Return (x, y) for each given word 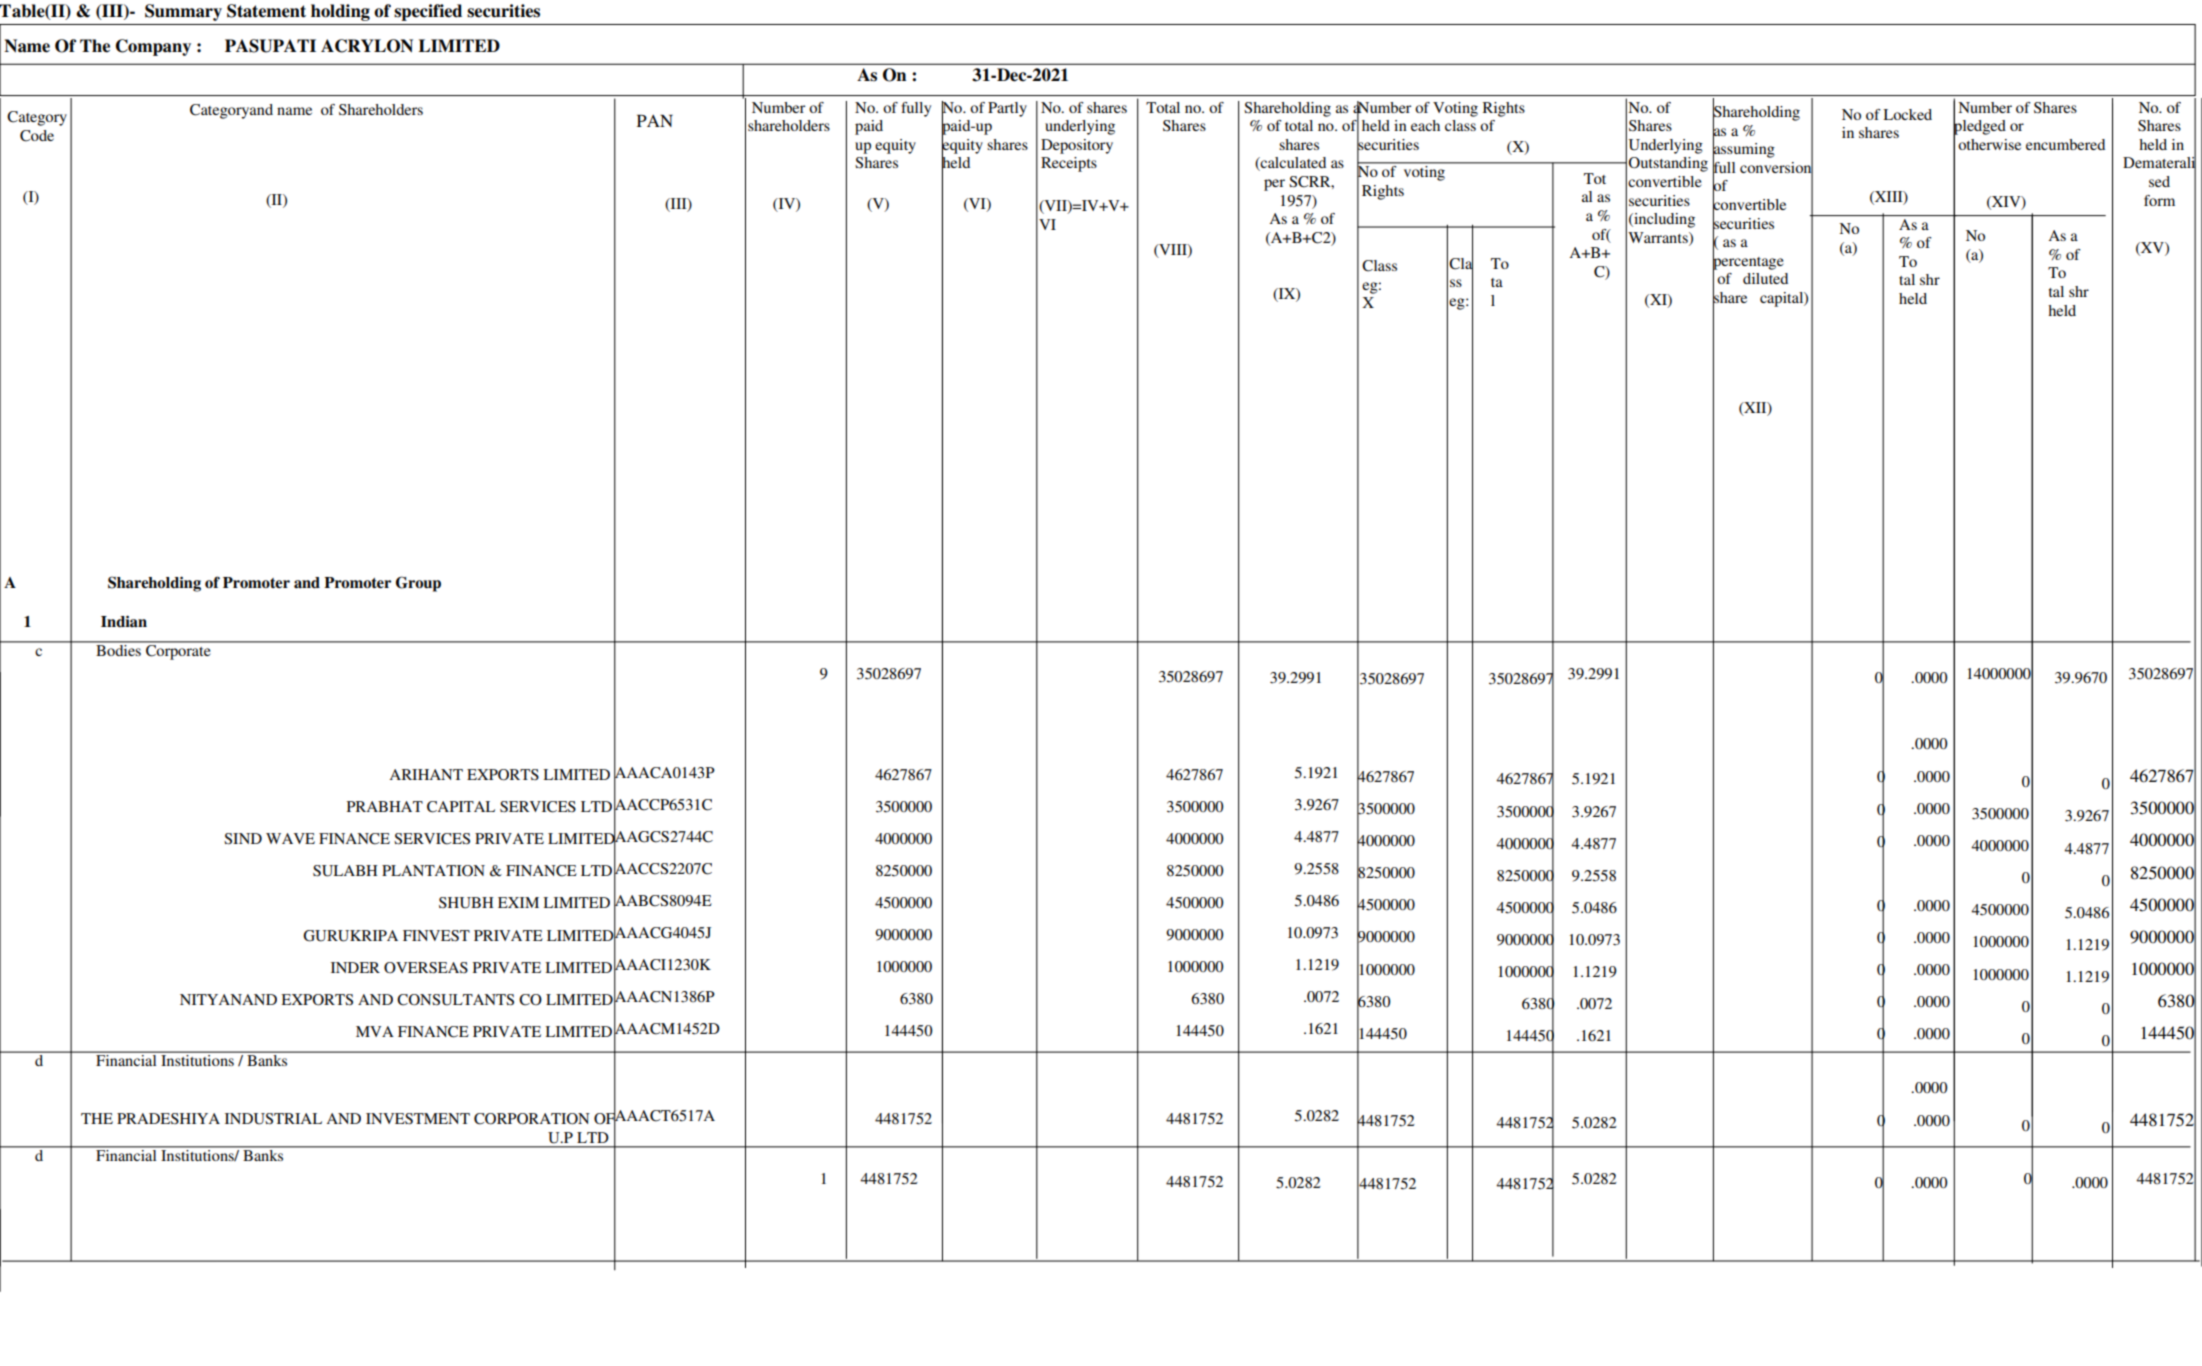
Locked (1907, 114)
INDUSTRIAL (273, 1119)
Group (418, 584)
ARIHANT (426, 774)
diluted (1765, 278)
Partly (1007, 109)
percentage (1748, 263)
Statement (266, 11)
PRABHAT (385, 806)
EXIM (518, 902)
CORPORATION (532, 1119)
